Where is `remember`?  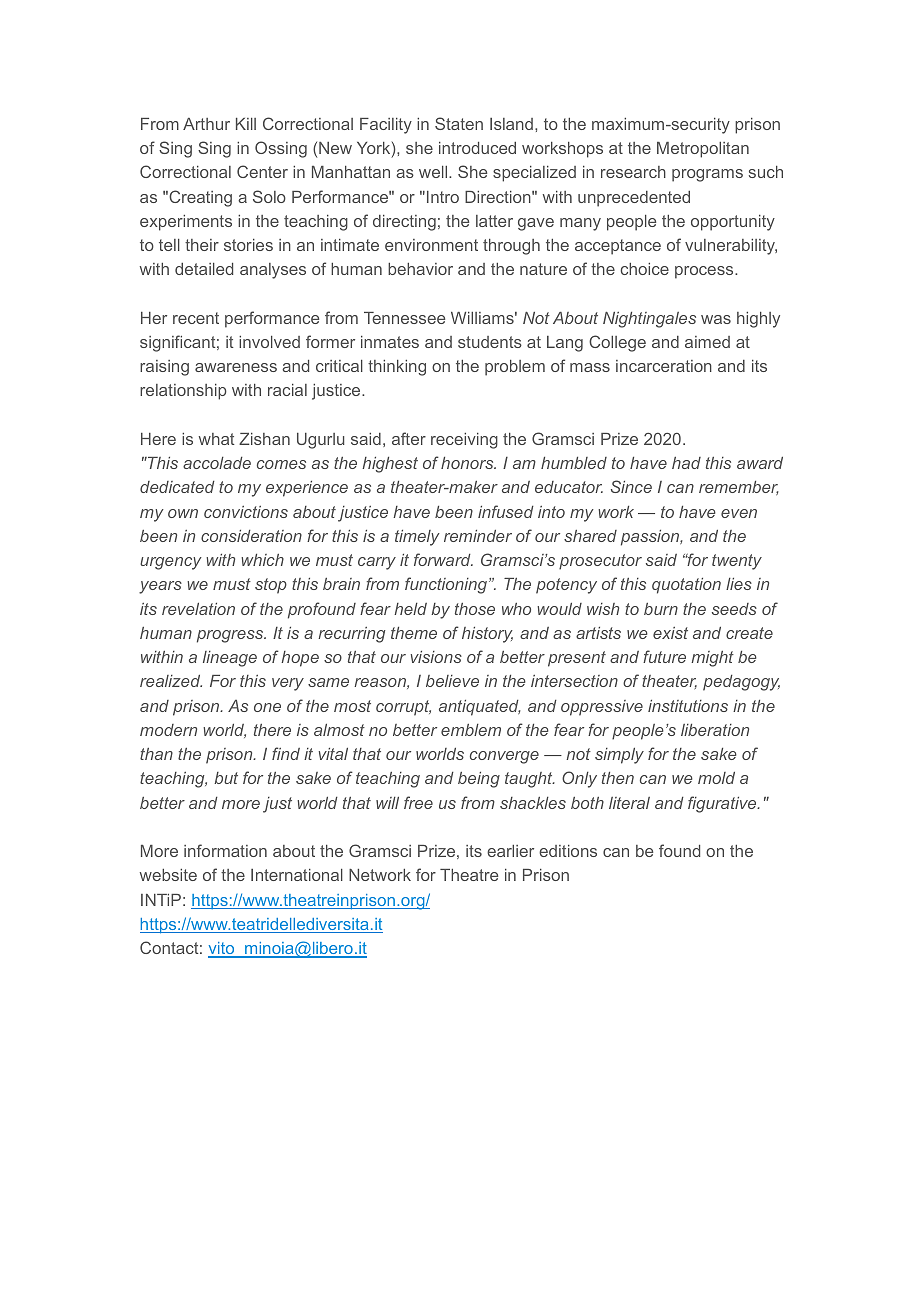 remember is located at coordinates (739, 488).
